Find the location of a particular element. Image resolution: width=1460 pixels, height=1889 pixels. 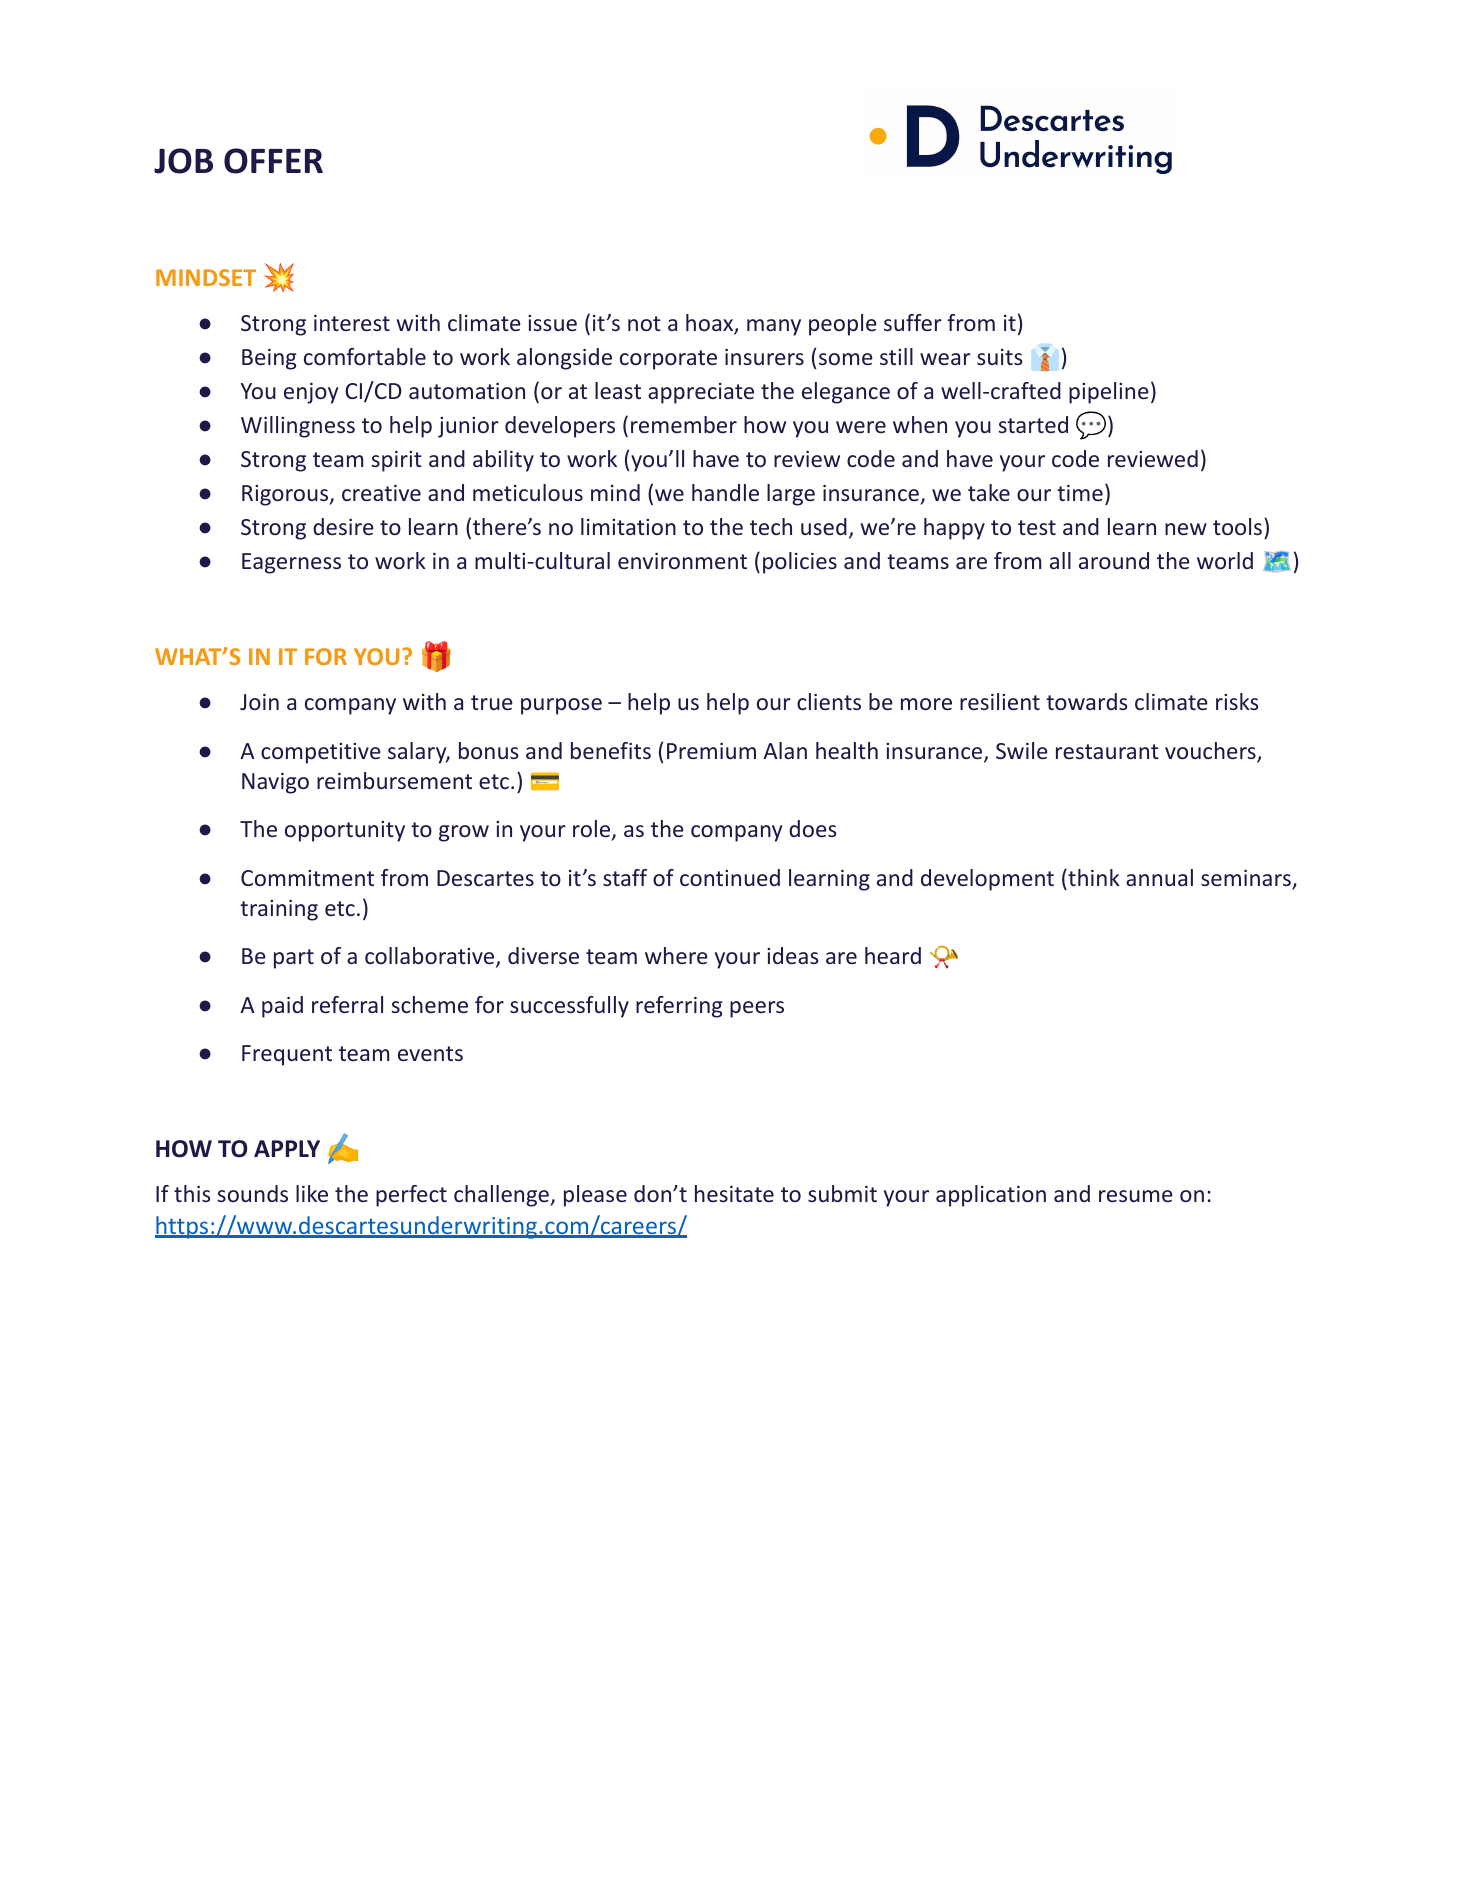

remember is located at coordinates (684, 424).
